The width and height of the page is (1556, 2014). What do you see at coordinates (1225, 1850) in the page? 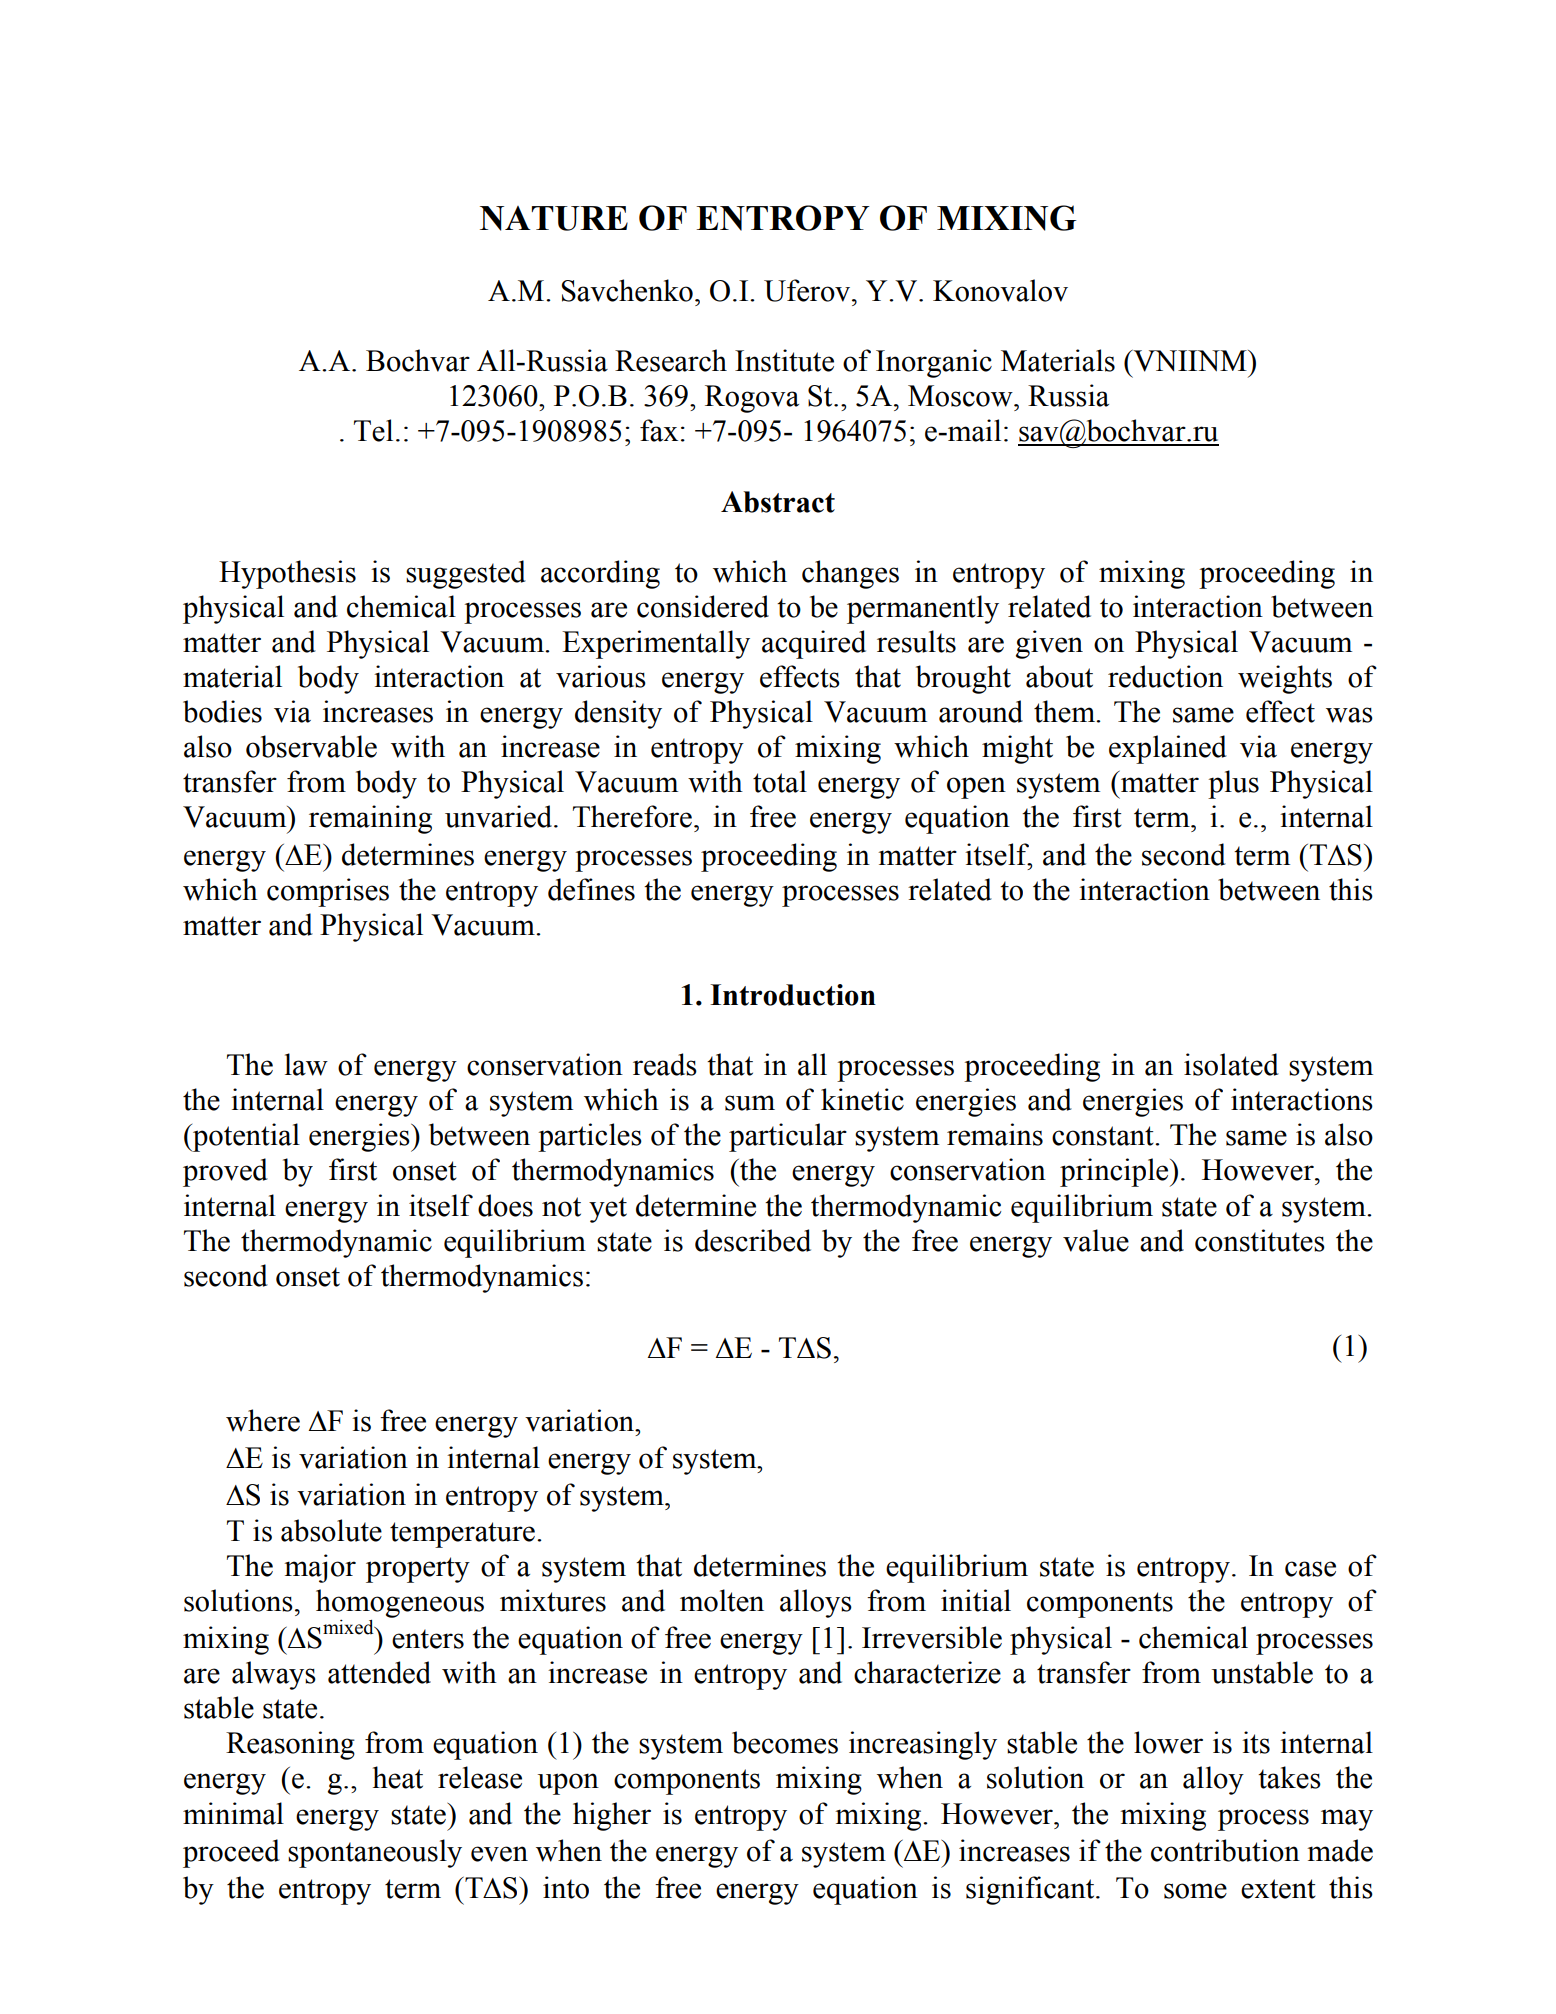
I see `contribution` at bounding box center [1225, 1850].
